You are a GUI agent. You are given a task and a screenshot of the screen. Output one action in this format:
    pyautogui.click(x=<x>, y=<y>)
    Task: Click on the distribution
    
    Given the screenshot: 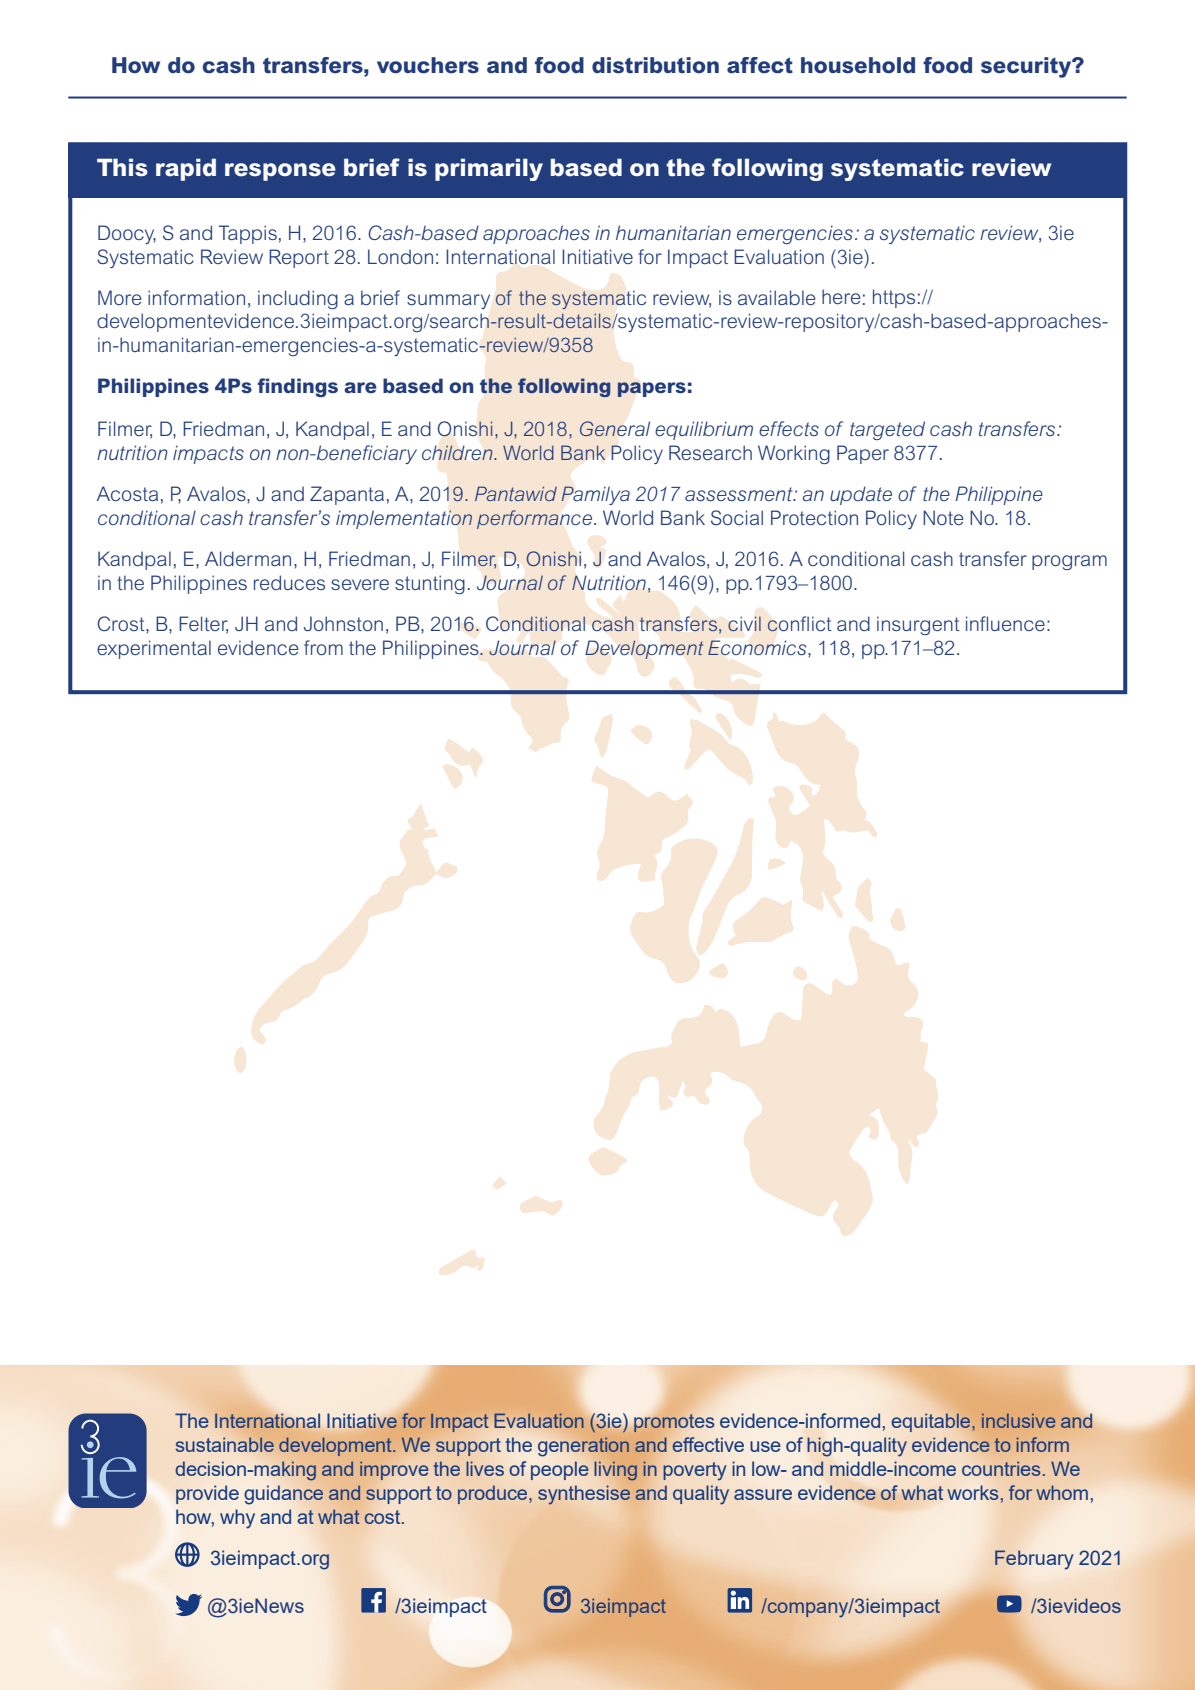 What is the action you would take?
    pyautogui.click(x=655, y=65)
